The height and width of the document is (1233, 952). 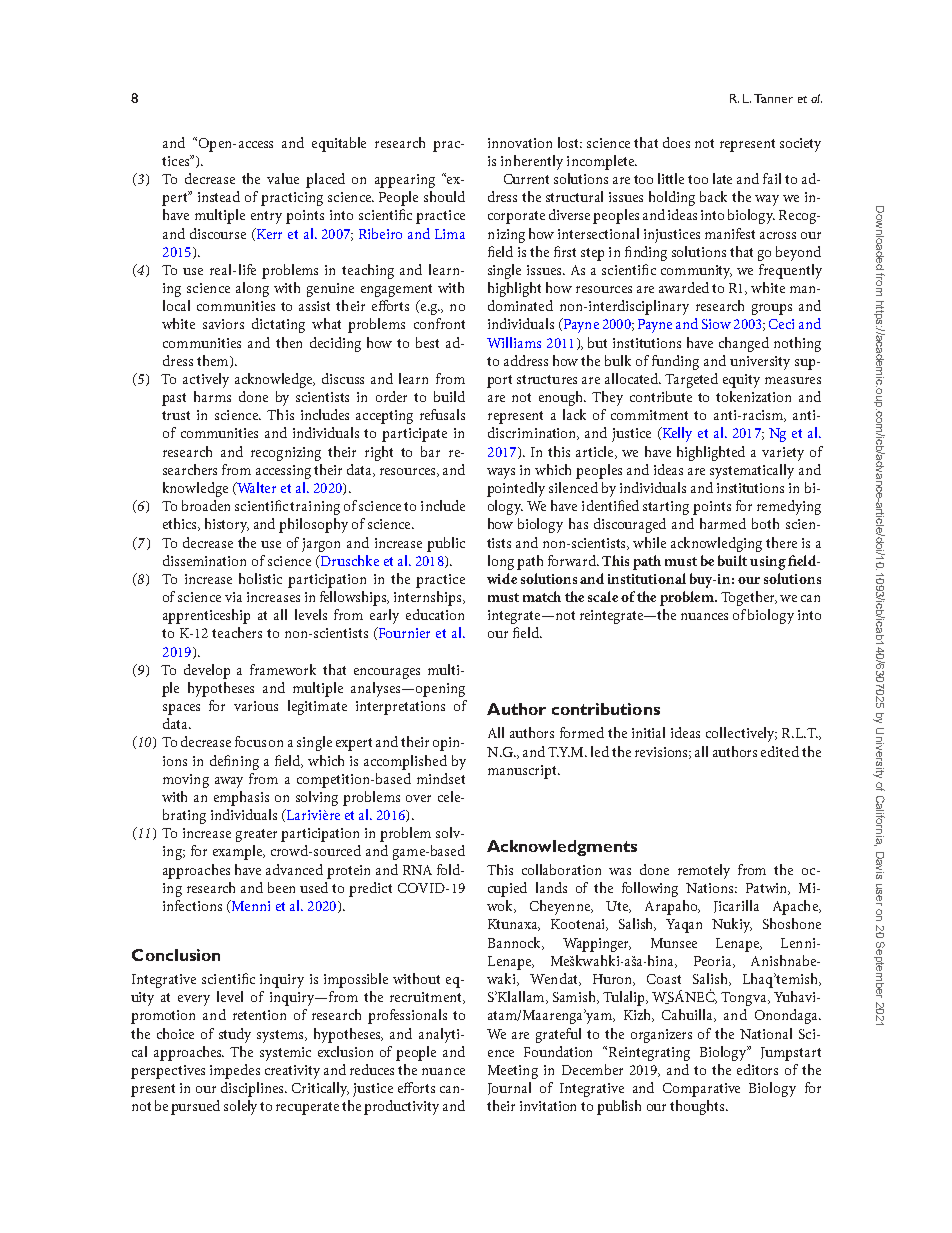 I want to click on education, so click(x=435, y=614).
